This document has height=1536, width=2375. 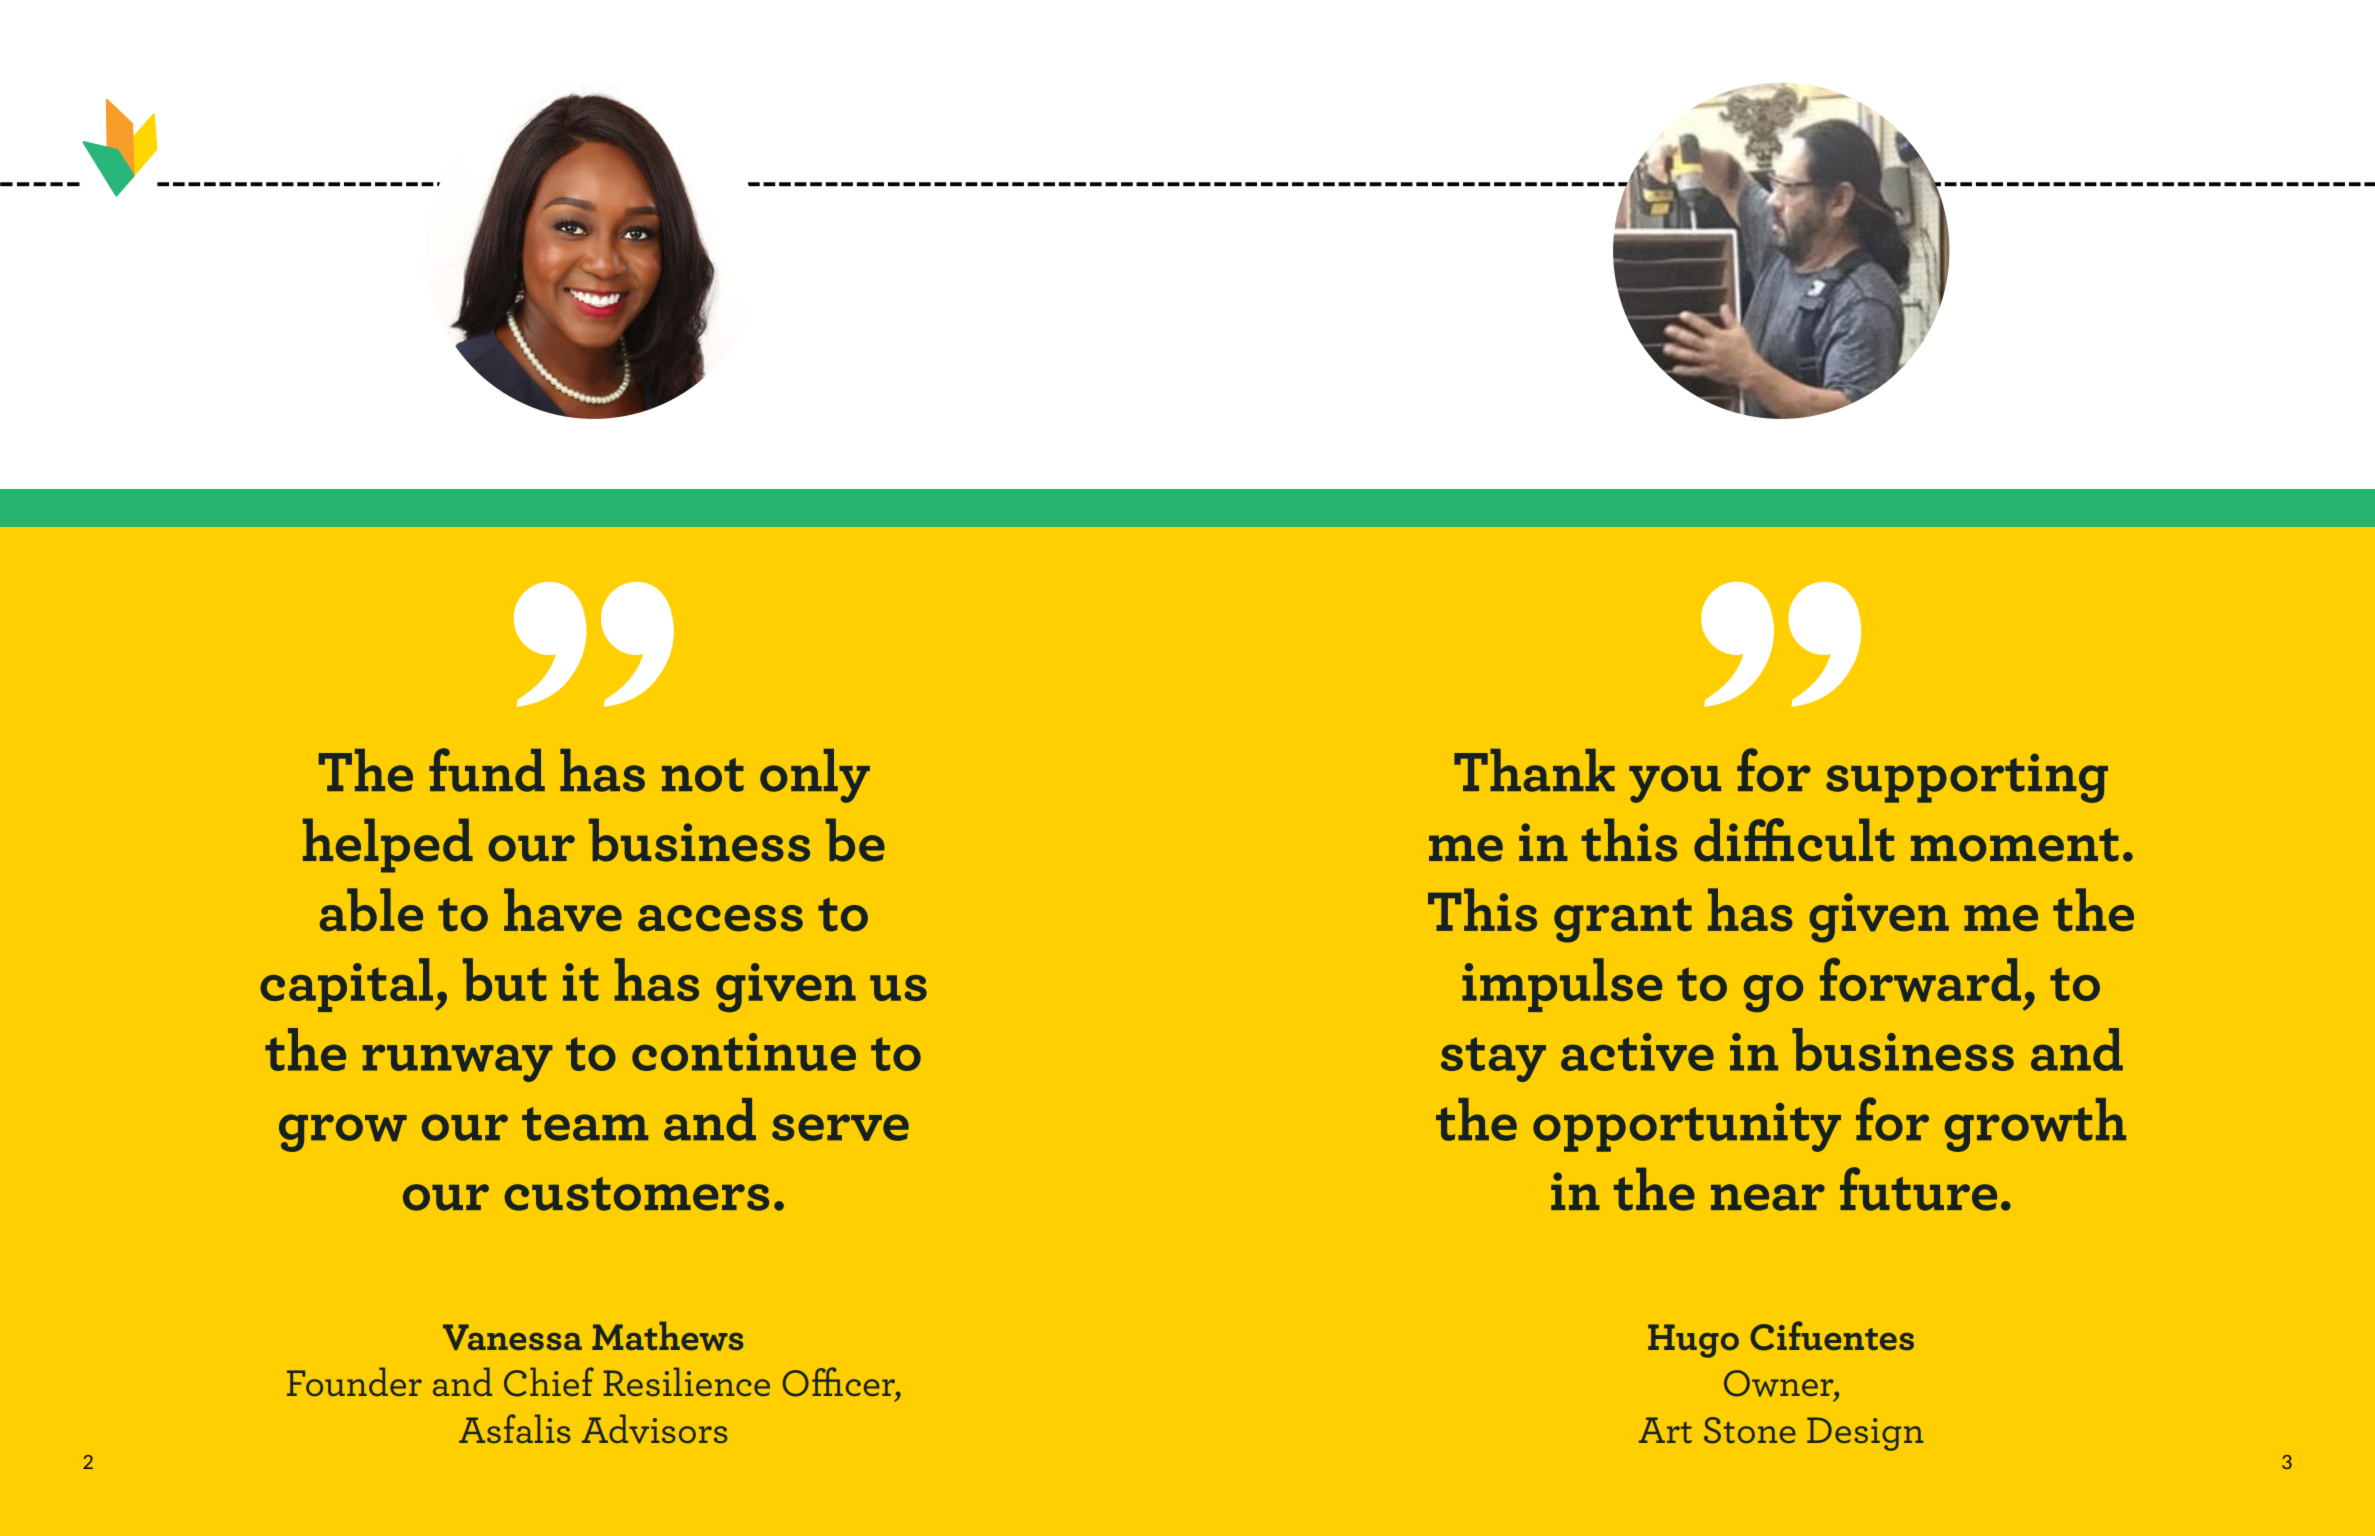 I want to click on Advisors, so click(x=655, y=1429).
